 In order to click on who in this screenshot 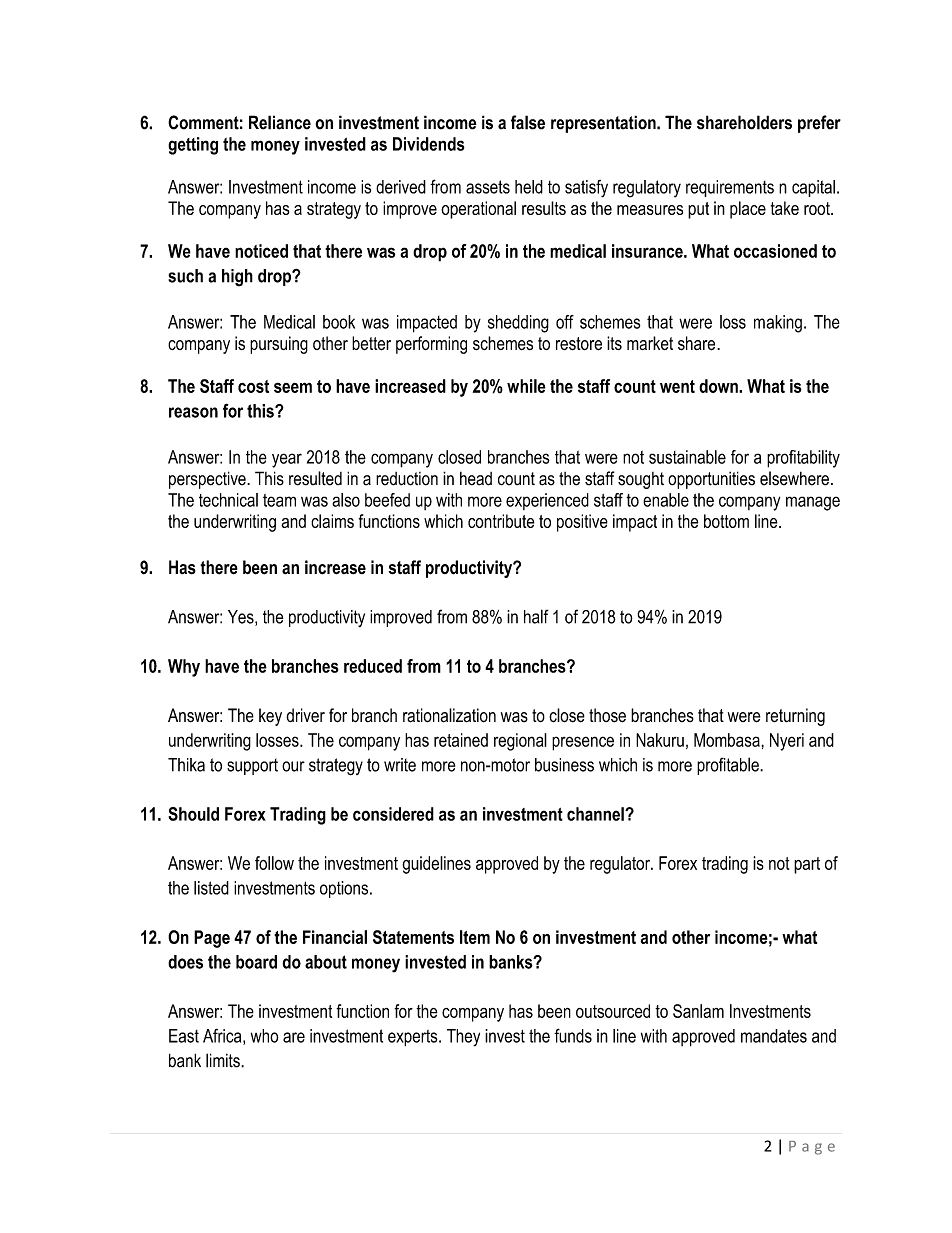, I will do `click(265, 1036)`.
